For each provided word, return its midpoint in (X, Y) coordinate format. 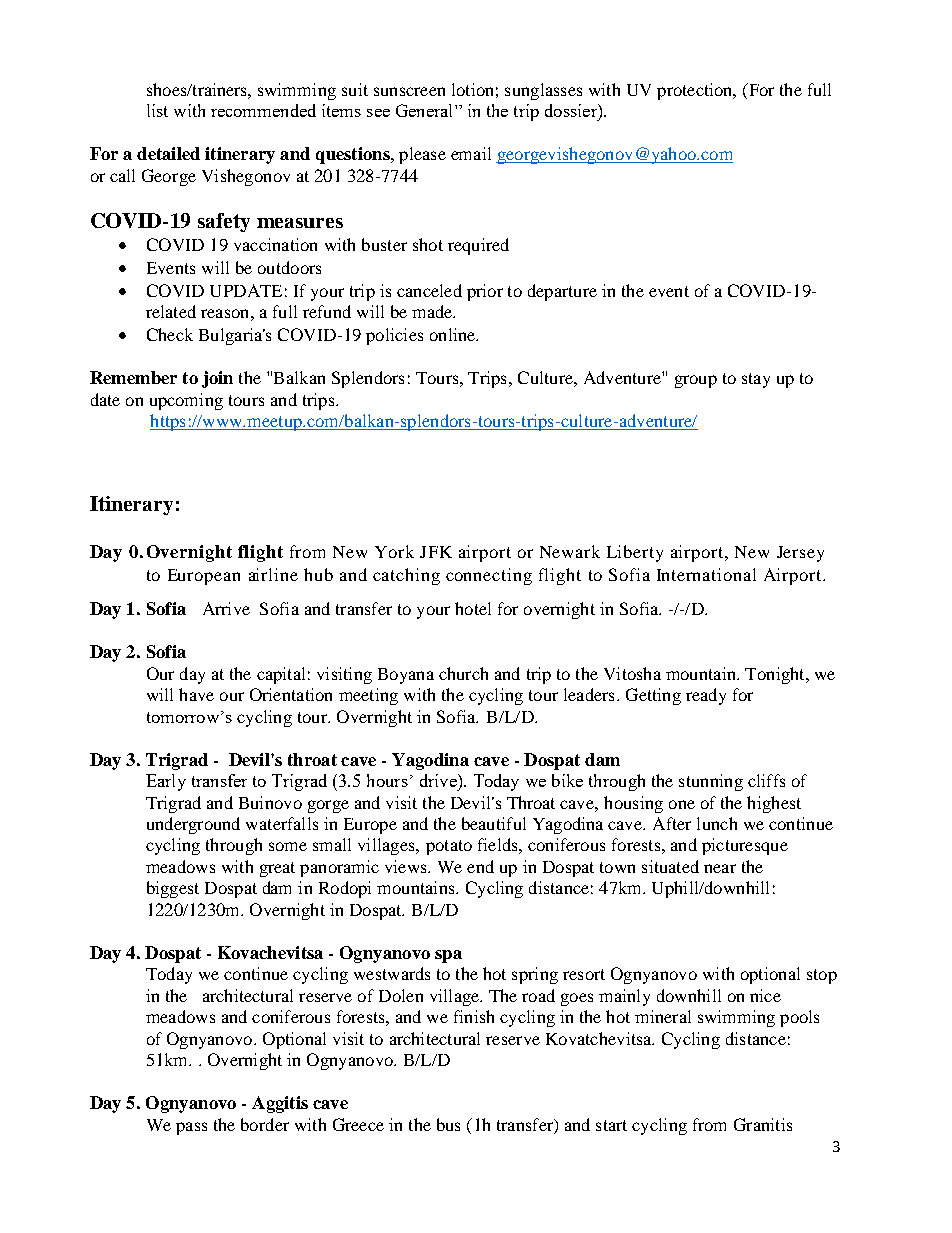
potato (449, 847)
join (217, 379)
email (471, 153)
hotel (473, 608)
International (706, 574)
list (157, 110)
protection (696, 91)
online (454, 334)
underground (193, 825)
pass (191, 1128)
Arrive (226, 608)
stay (756, 380)
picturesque (745, 846)
